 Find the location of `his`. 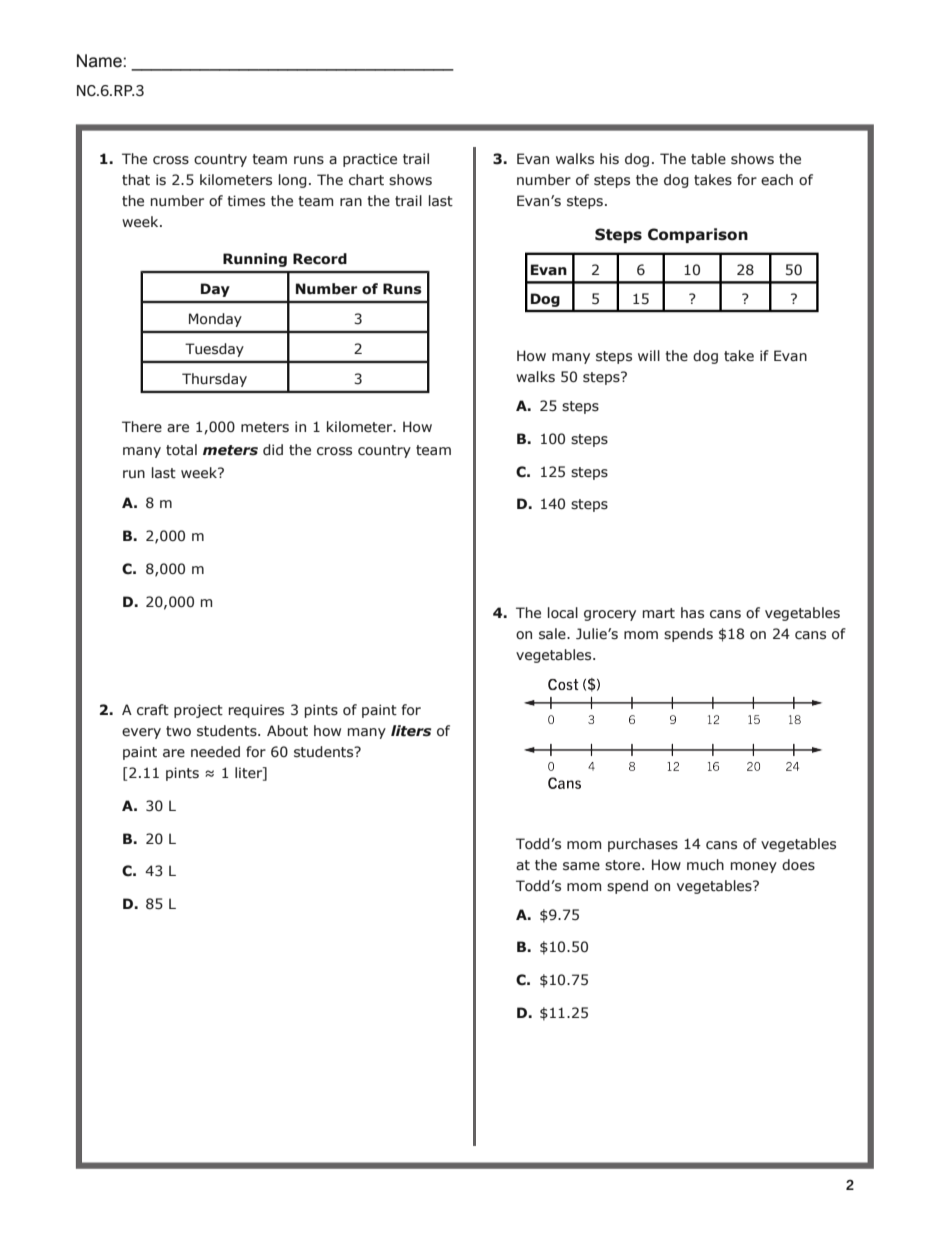

his is located at coordinates (609, 159).
